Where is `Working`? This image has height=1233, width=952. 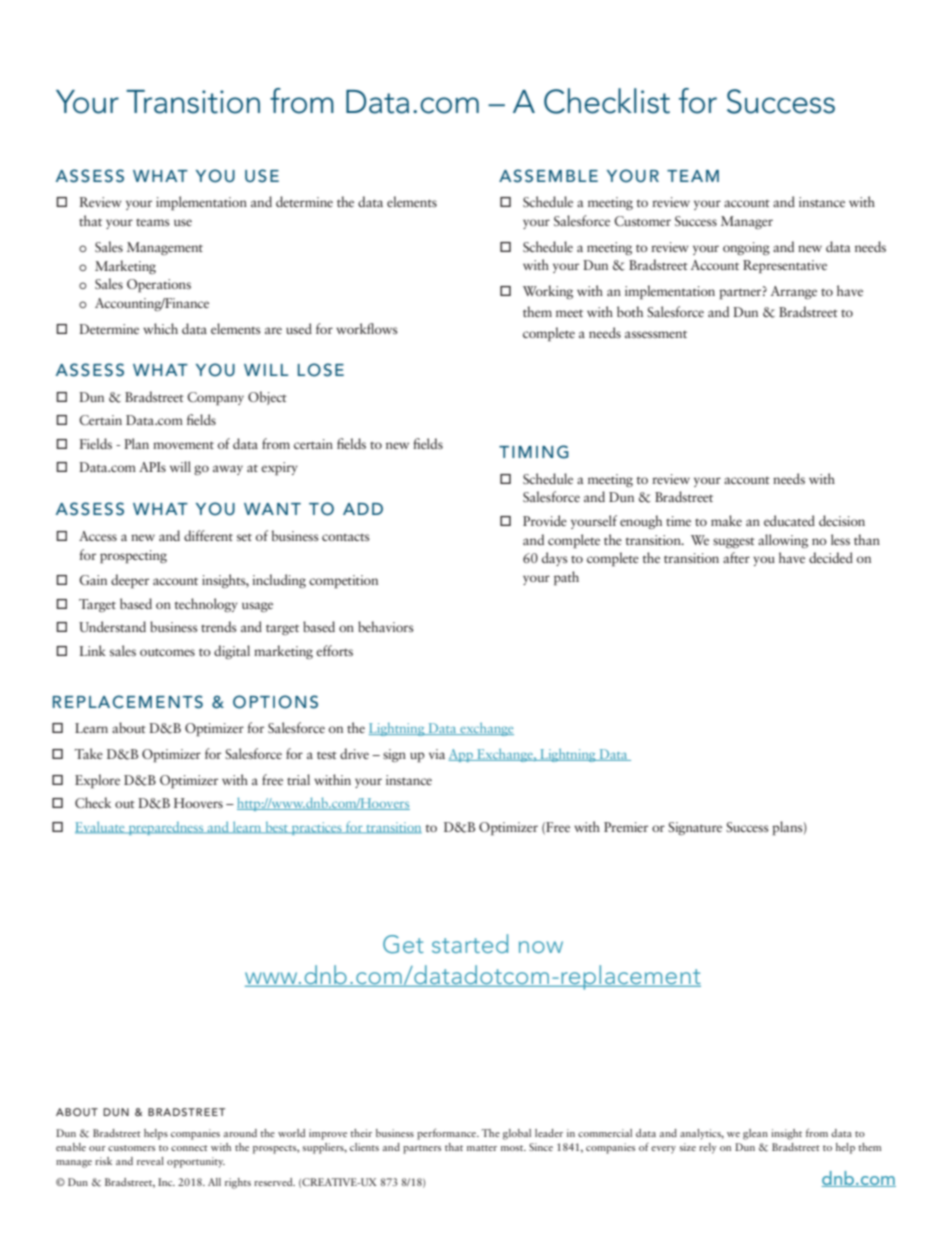
Working is located at coordinates (548, 292).
